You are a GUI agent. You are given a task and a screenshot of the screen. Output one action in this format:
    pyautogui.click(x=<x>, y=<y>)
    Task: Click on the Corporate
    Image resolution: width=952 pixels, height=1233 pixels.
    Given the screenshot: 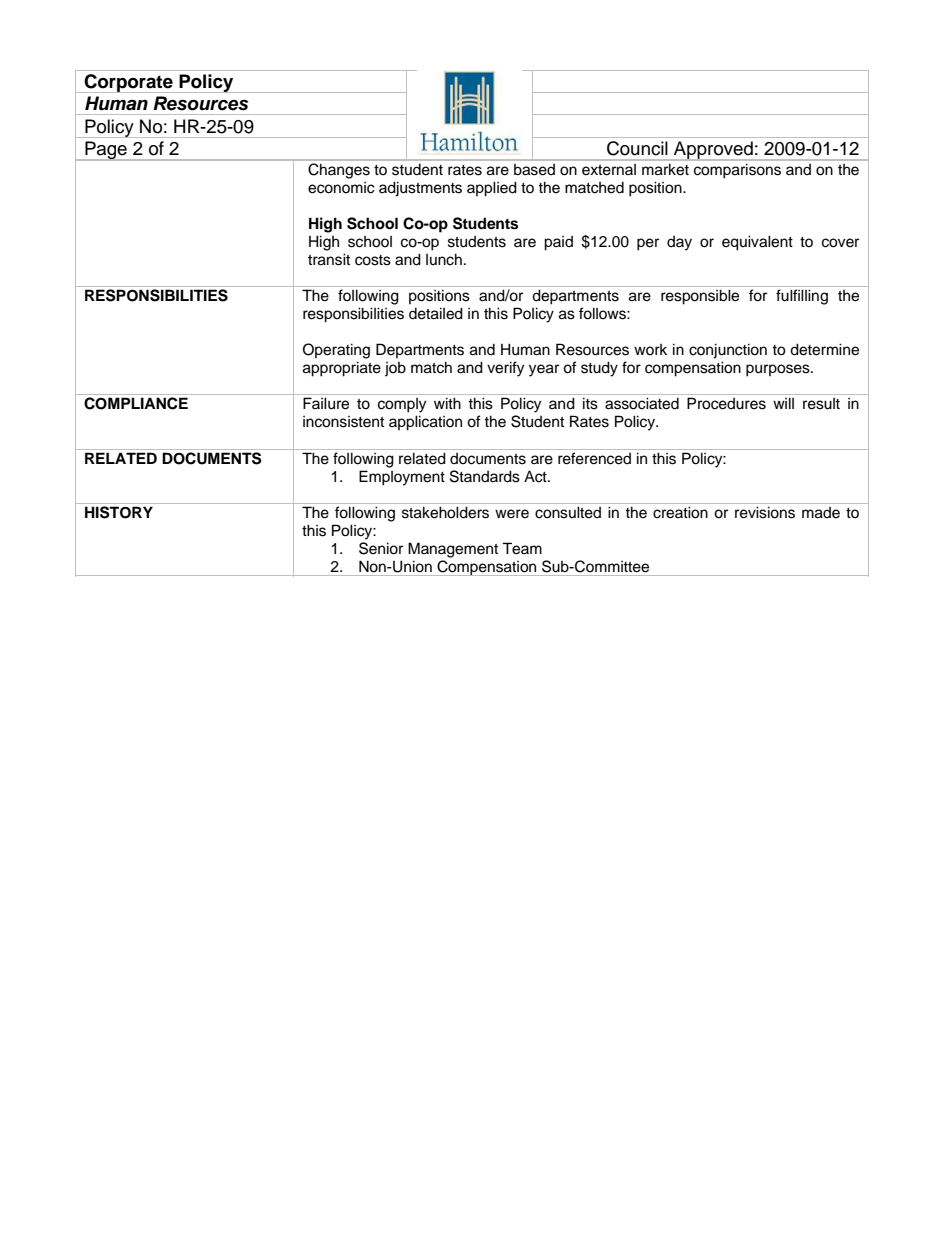 What is the action you would take?
    pyautogui.click(x=128, y=83)
